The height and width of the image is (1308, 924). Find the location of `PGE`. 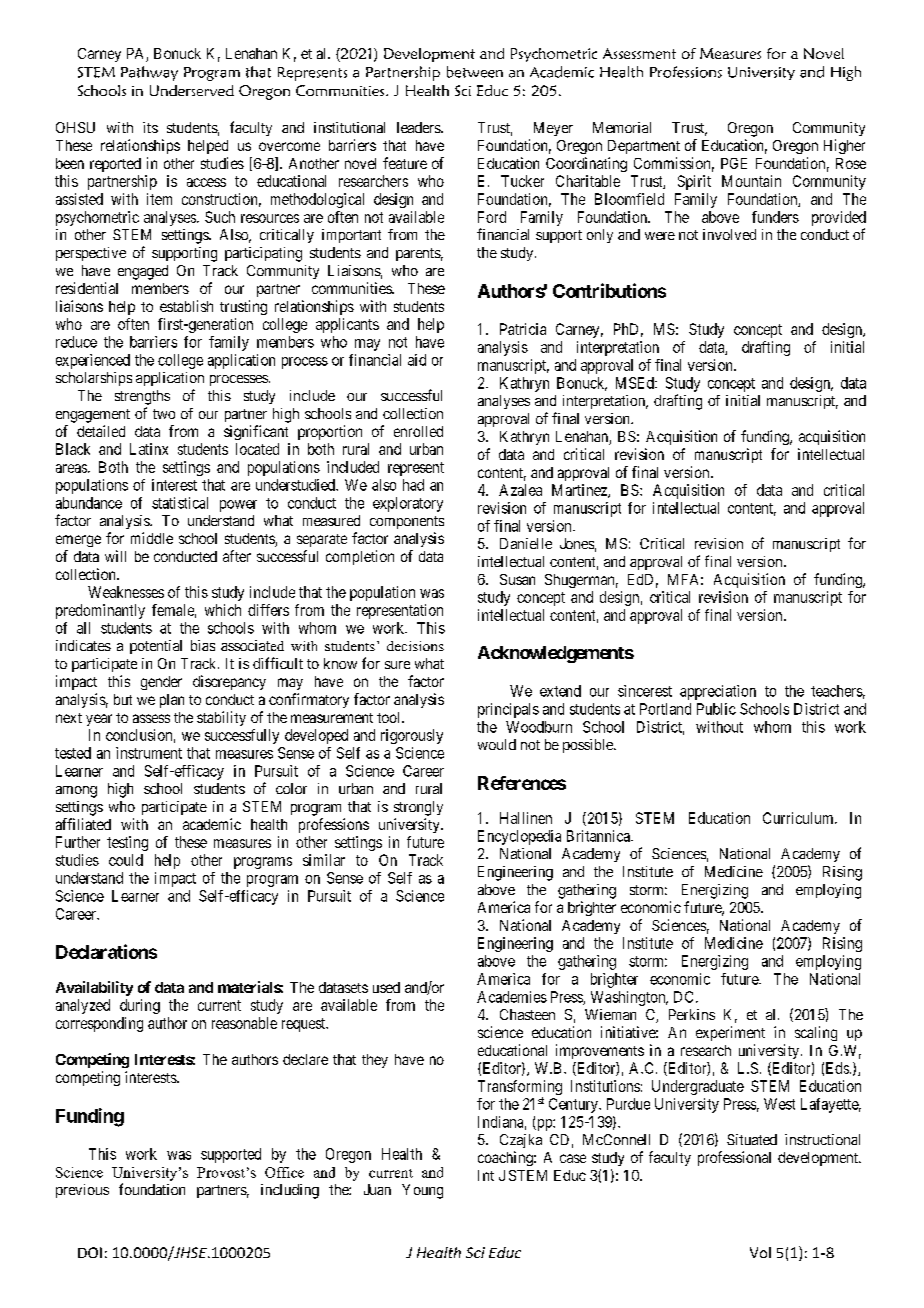

PGE is located at coordinates (734, 163).
